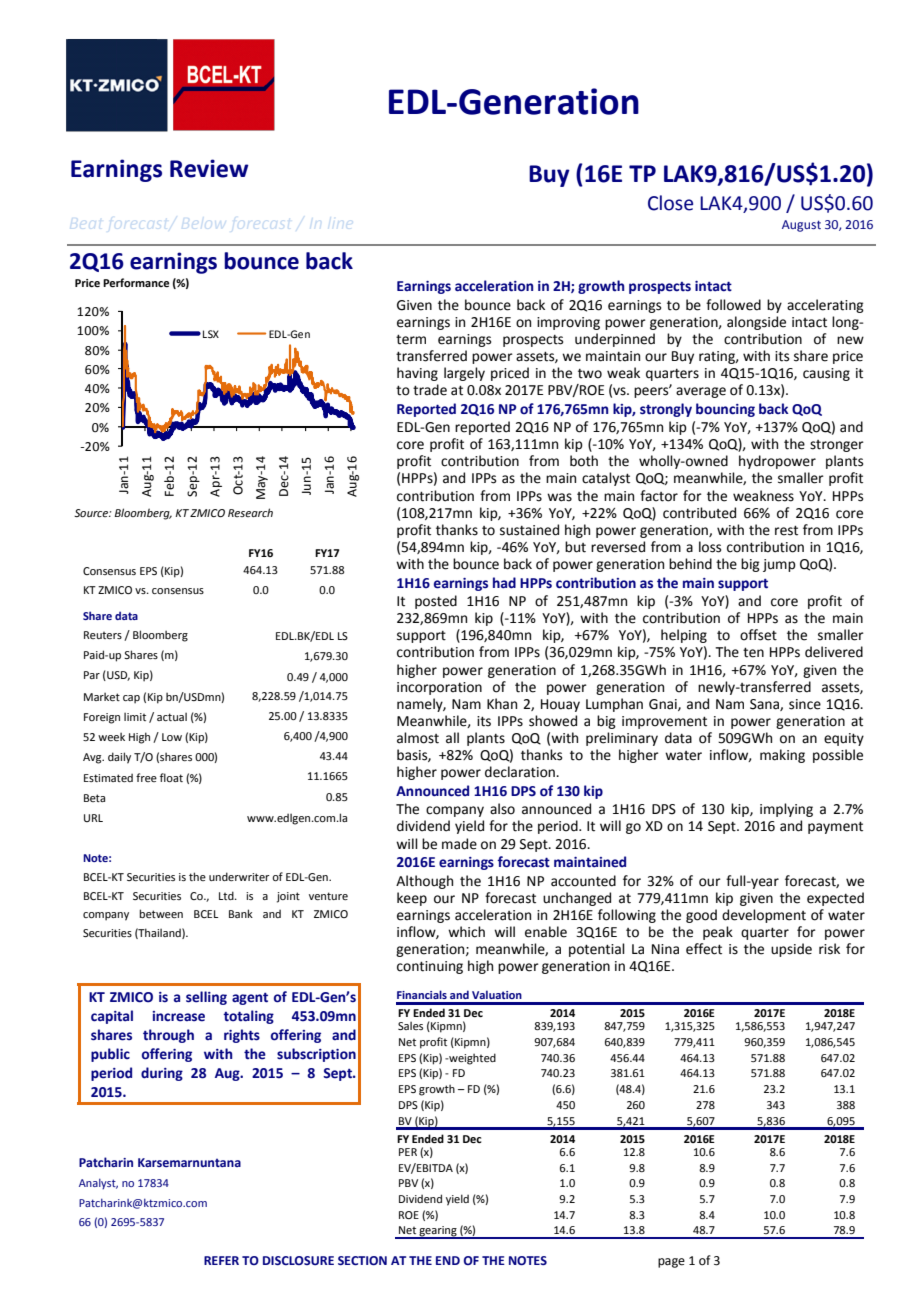 The image size is (924, 1308). Describe the element at coordinates (459, 844) in the image. I see `made` at that location.
